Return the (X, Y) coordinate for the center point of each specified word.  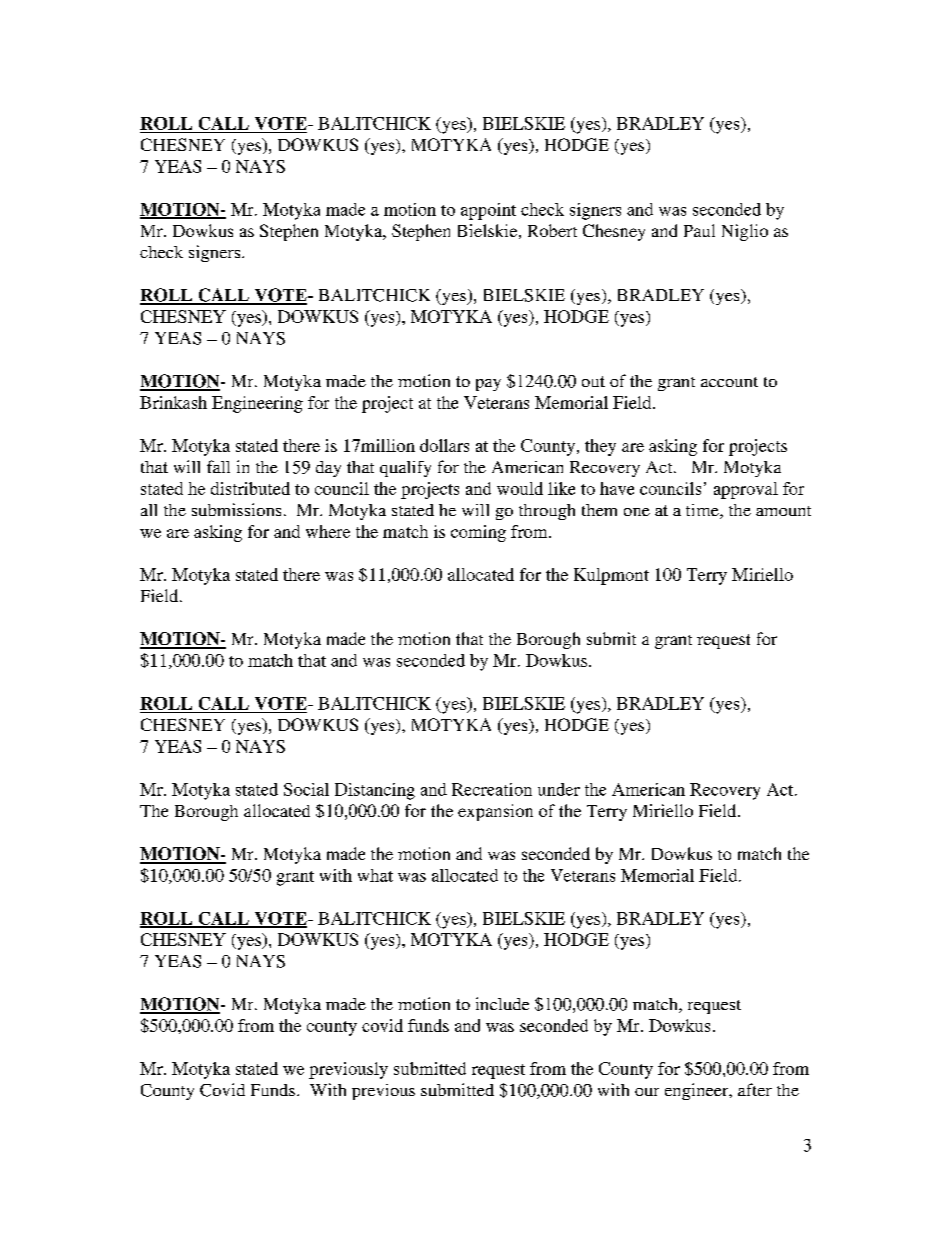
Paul (699, 230)
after (755, 1089)
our (647, 1092)
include (502, 1003)
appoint (488, 211)
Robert (552, 230)
